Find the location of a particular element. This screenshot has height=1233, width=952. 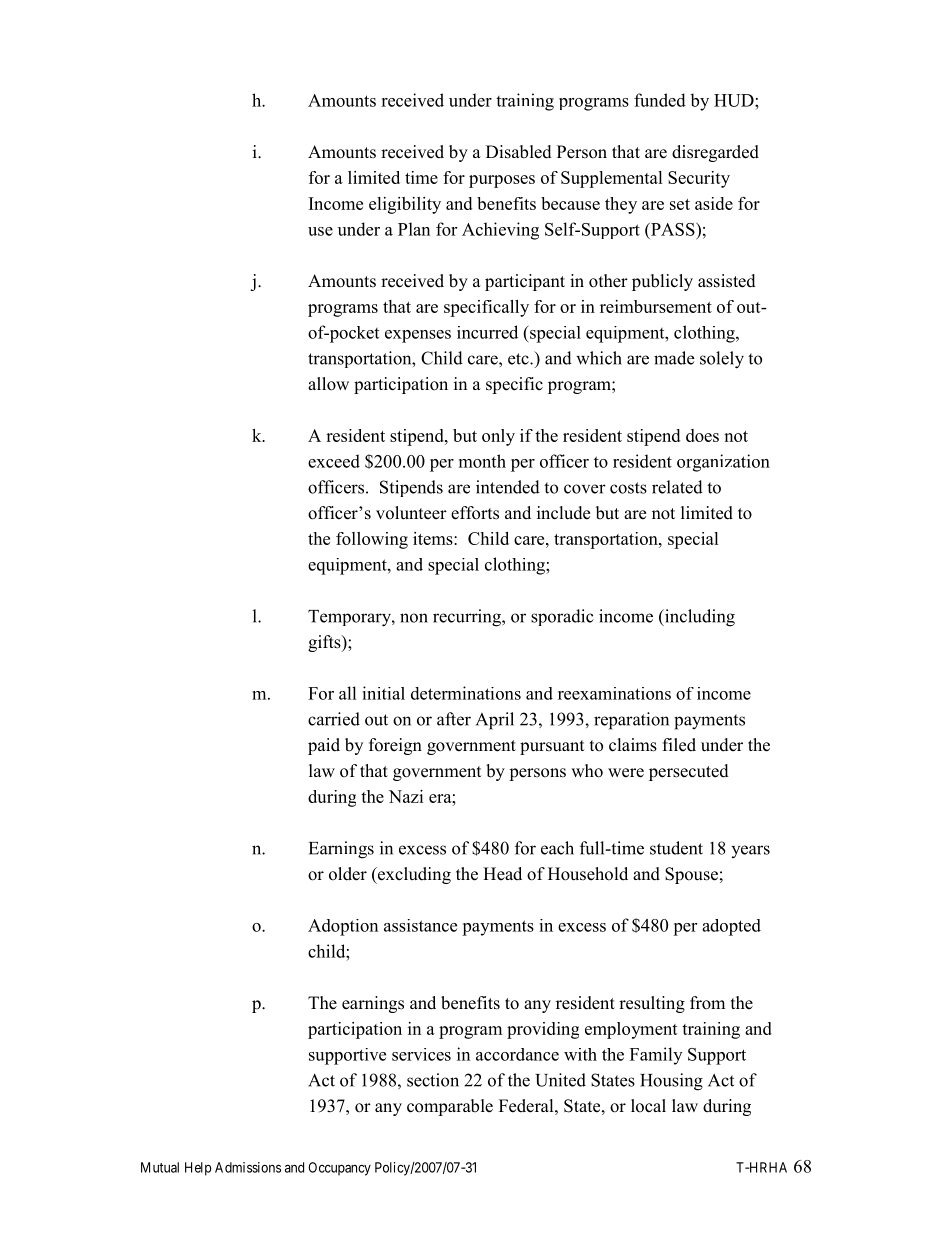

Disabled is located at coordinates (519, 152).
